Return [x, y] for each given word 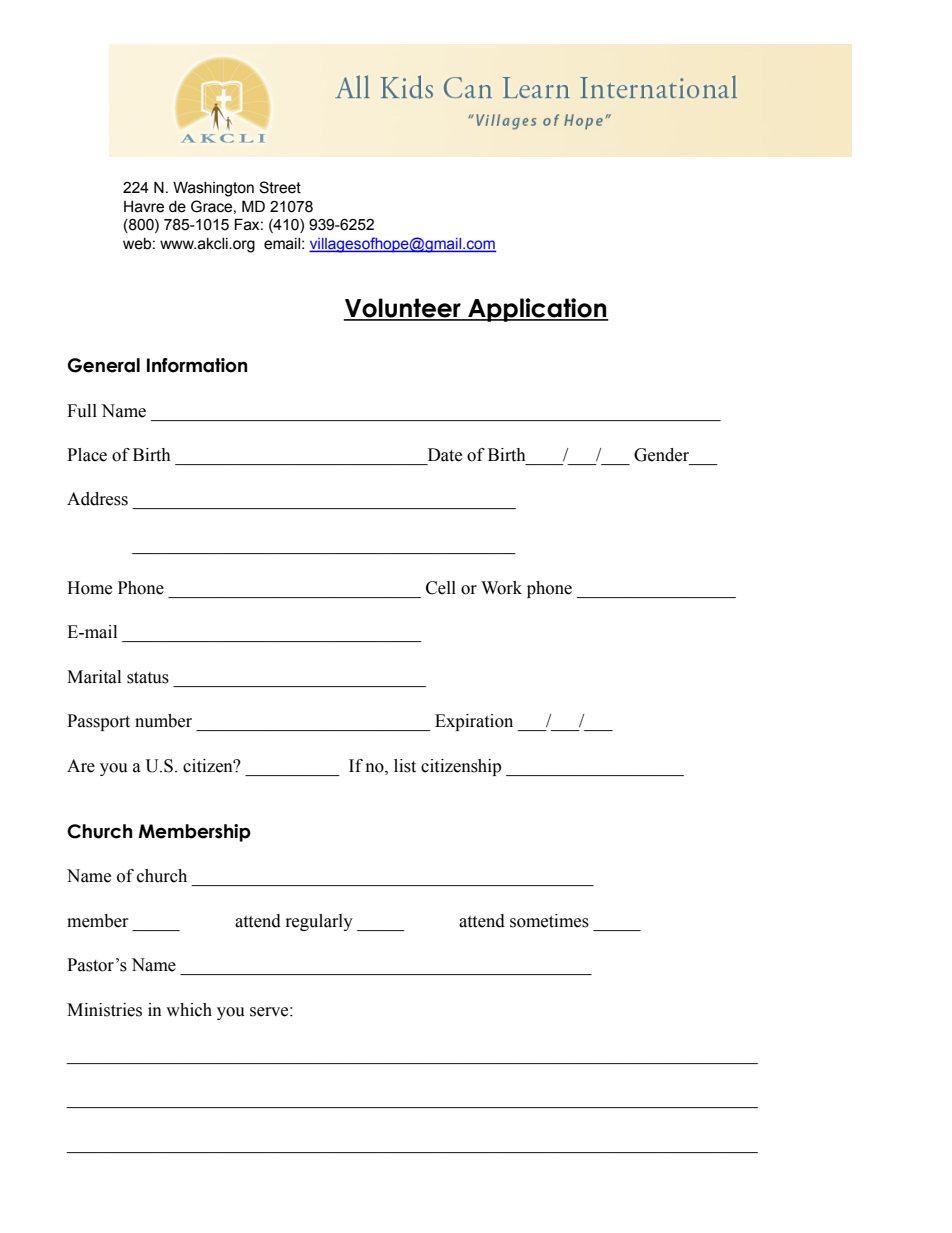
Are [81, 766]
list [405, 766]
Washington [213, 189]
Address [97, 499]
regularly [319, 922]
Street [280, 187]
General [104, 365]
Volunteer [403, 309]
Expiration [474, 722]
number [163, 721]
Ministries [104, 1010]
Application [537, 310]
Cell [441, 588]
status [148, 678]
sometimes [549, 921]
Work [501, 588]
